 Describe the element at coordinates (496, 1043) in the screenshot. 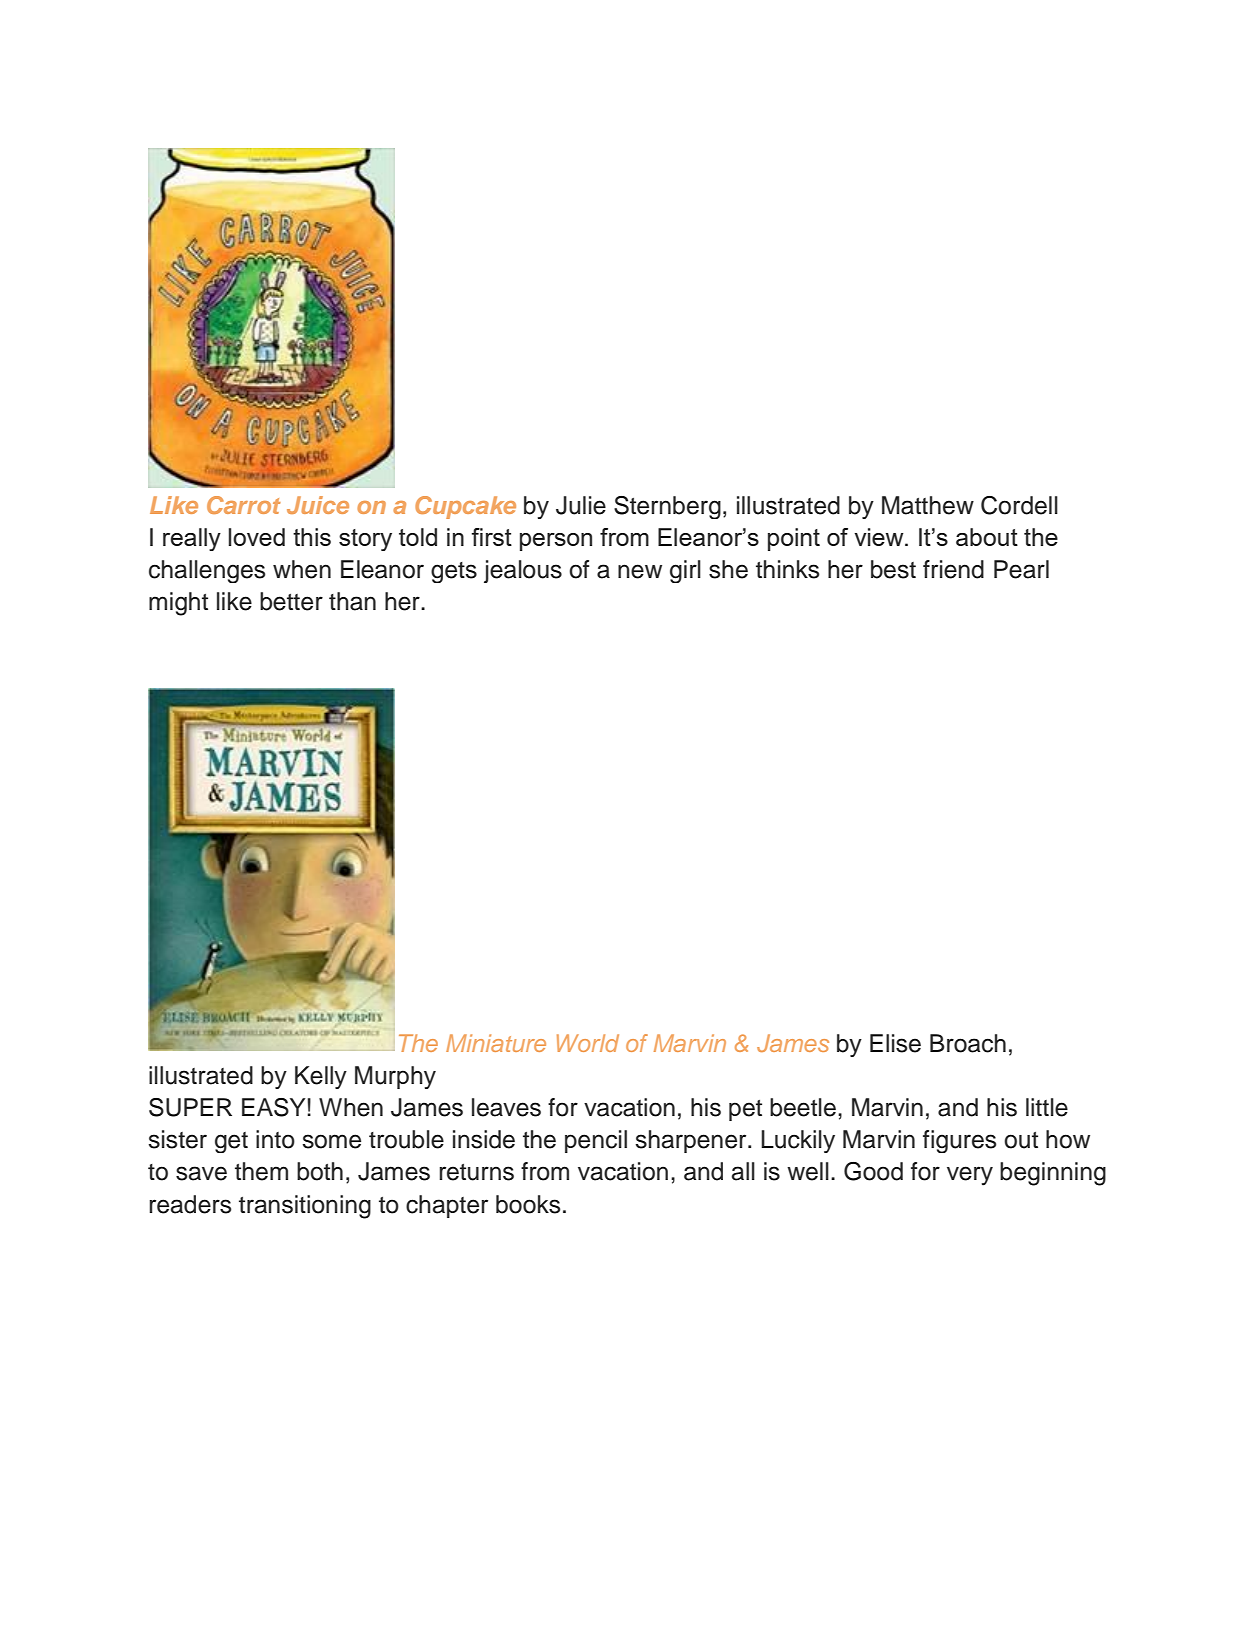

I see `Miniature` at that location.
